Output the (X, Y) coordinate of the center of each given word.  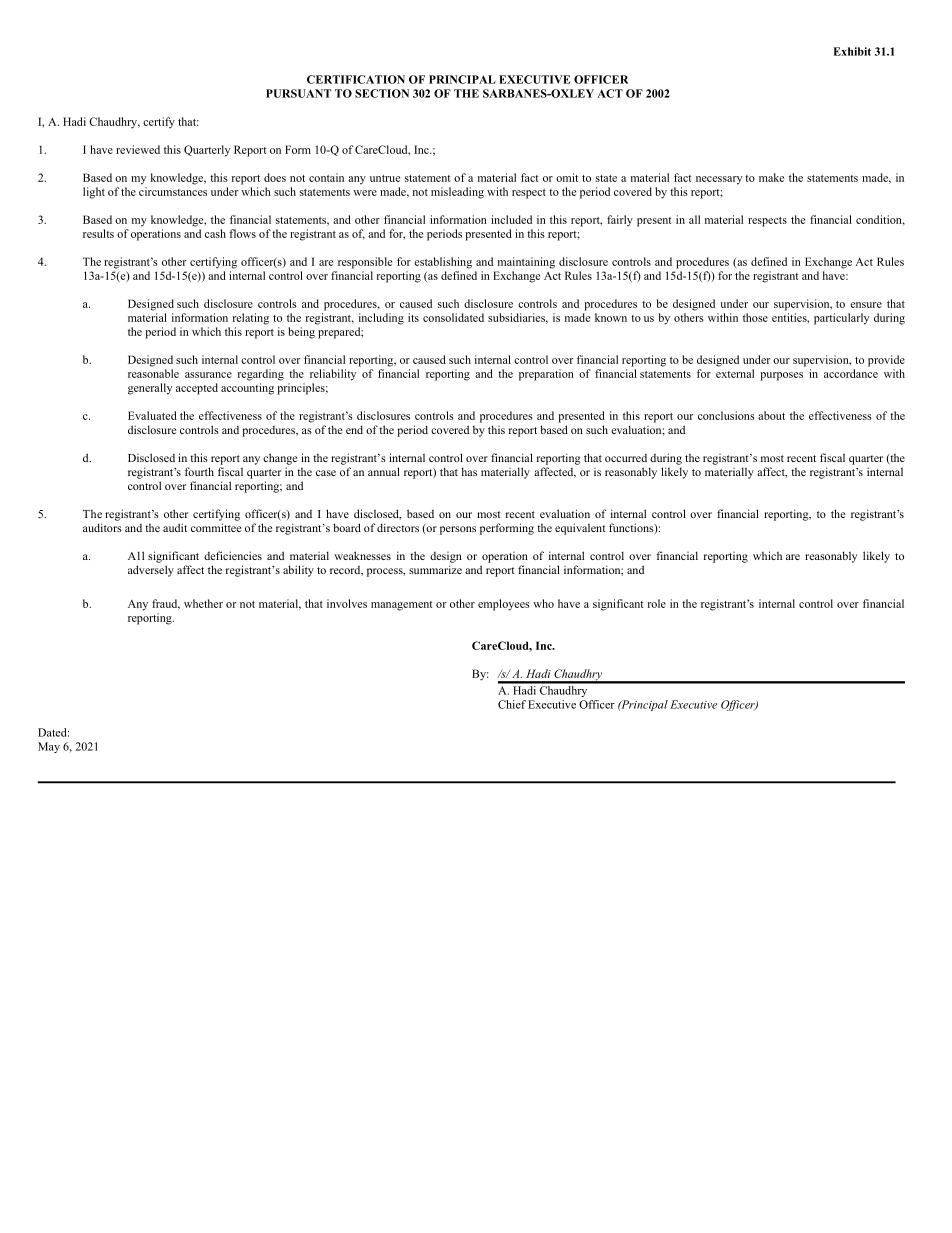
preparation (546, 375)
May (49, 747)
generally (150, 389)
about (771, 415)
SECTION (382, 93)
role (656, 603)
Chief (512, 704)
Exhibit (852, 51)
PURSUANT (298, 93)
